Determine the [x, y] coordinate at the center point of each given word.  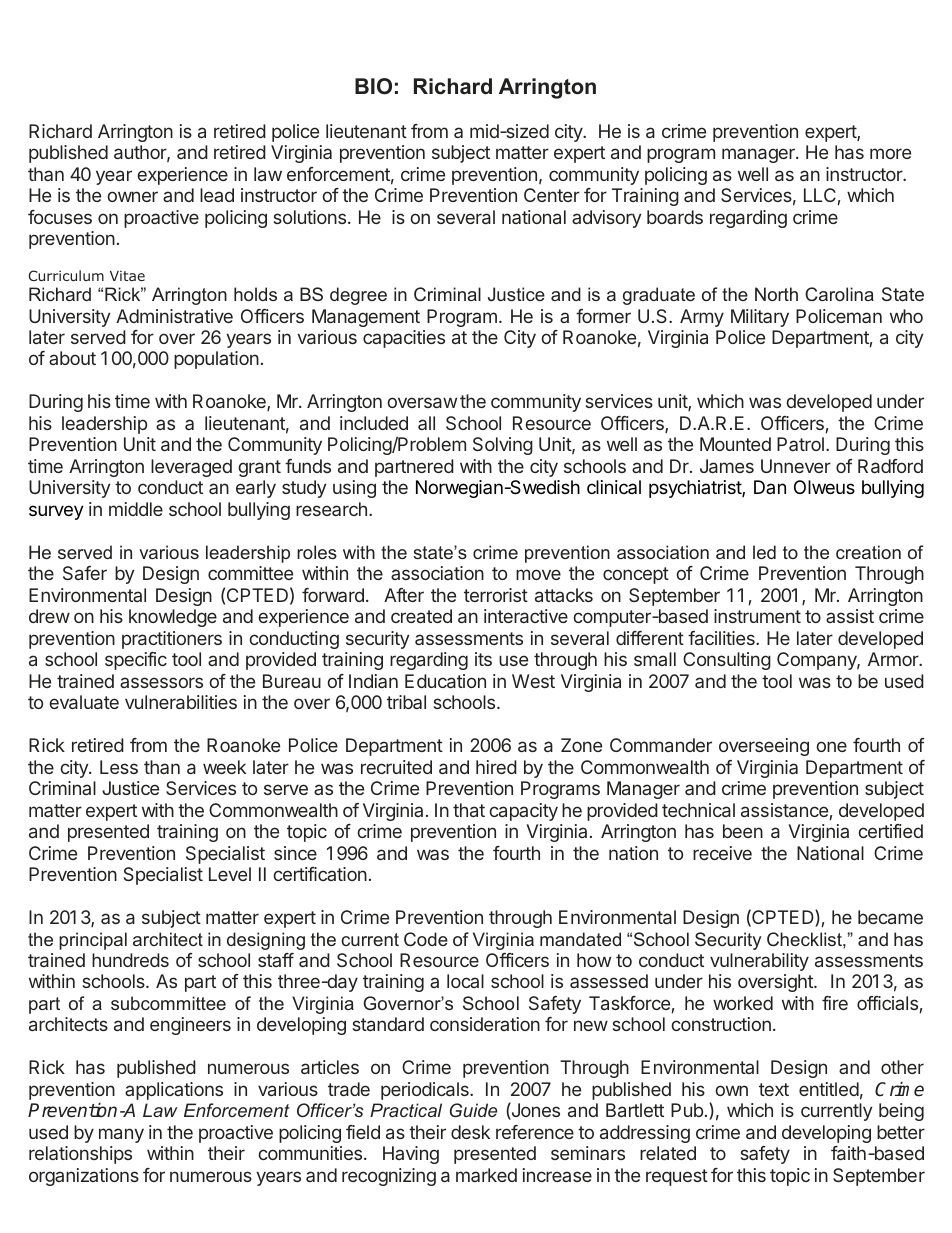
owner [132, 196]
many [121, 1135]
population [216, 360]
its [483, 659]
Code [426, 939]
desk [470, 1132]
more [890, 153]
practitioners [172, 640]
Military [760, 318]
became [890, 917]
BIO [373, 86]
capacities [404, 339]
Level [230, 874]
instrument [757, 616]
